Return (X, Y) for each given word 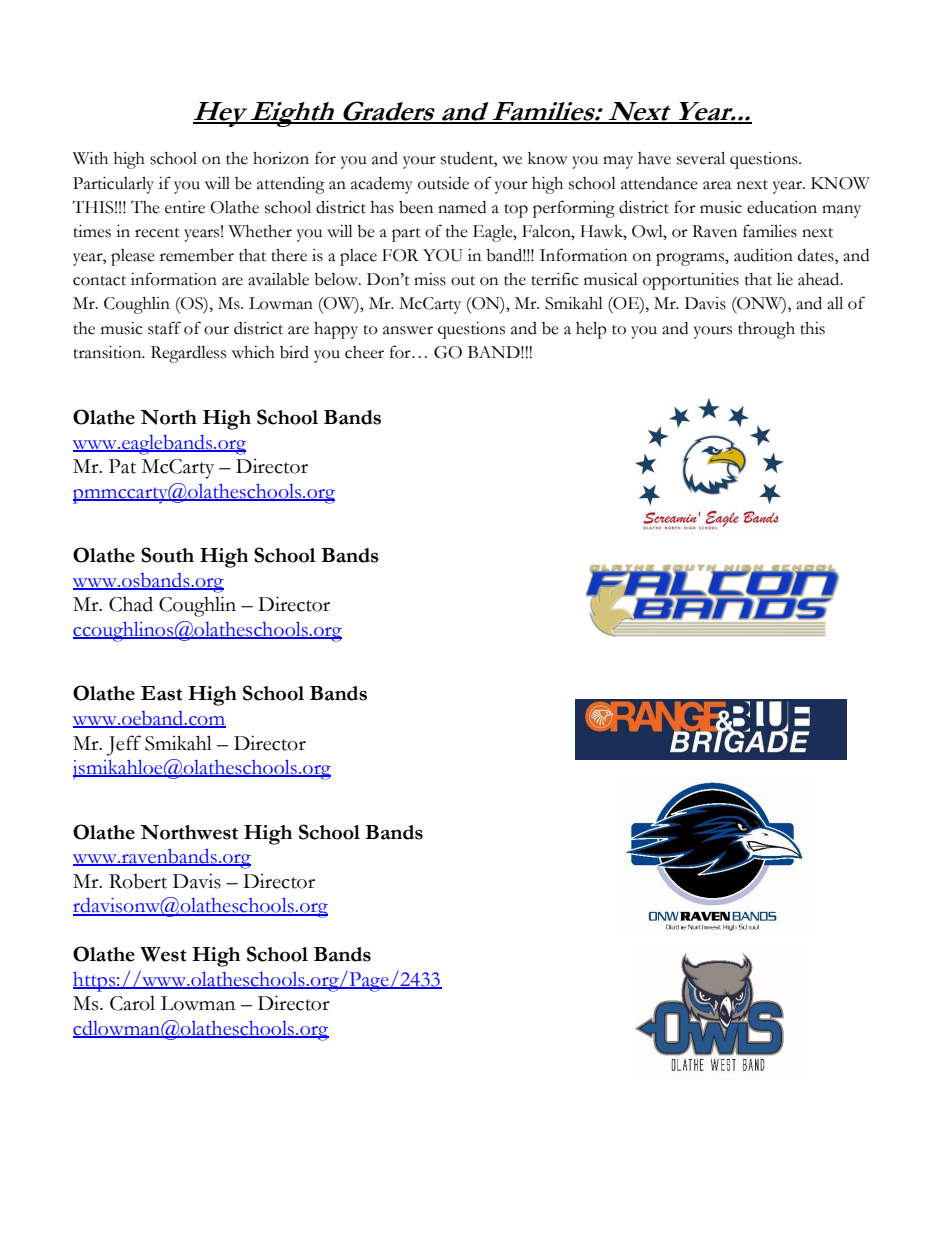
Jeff (123, 745)
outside (443, 183)
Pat (122, 466)
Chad (131, 604)
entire (185, 207)
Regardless (188, 354)
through (766, 330)
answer (408, 330)
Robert (138, 881)
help (591, 330)
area (717, 185)
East (161, 693)
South (167, 555)
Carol (132, 1003)
